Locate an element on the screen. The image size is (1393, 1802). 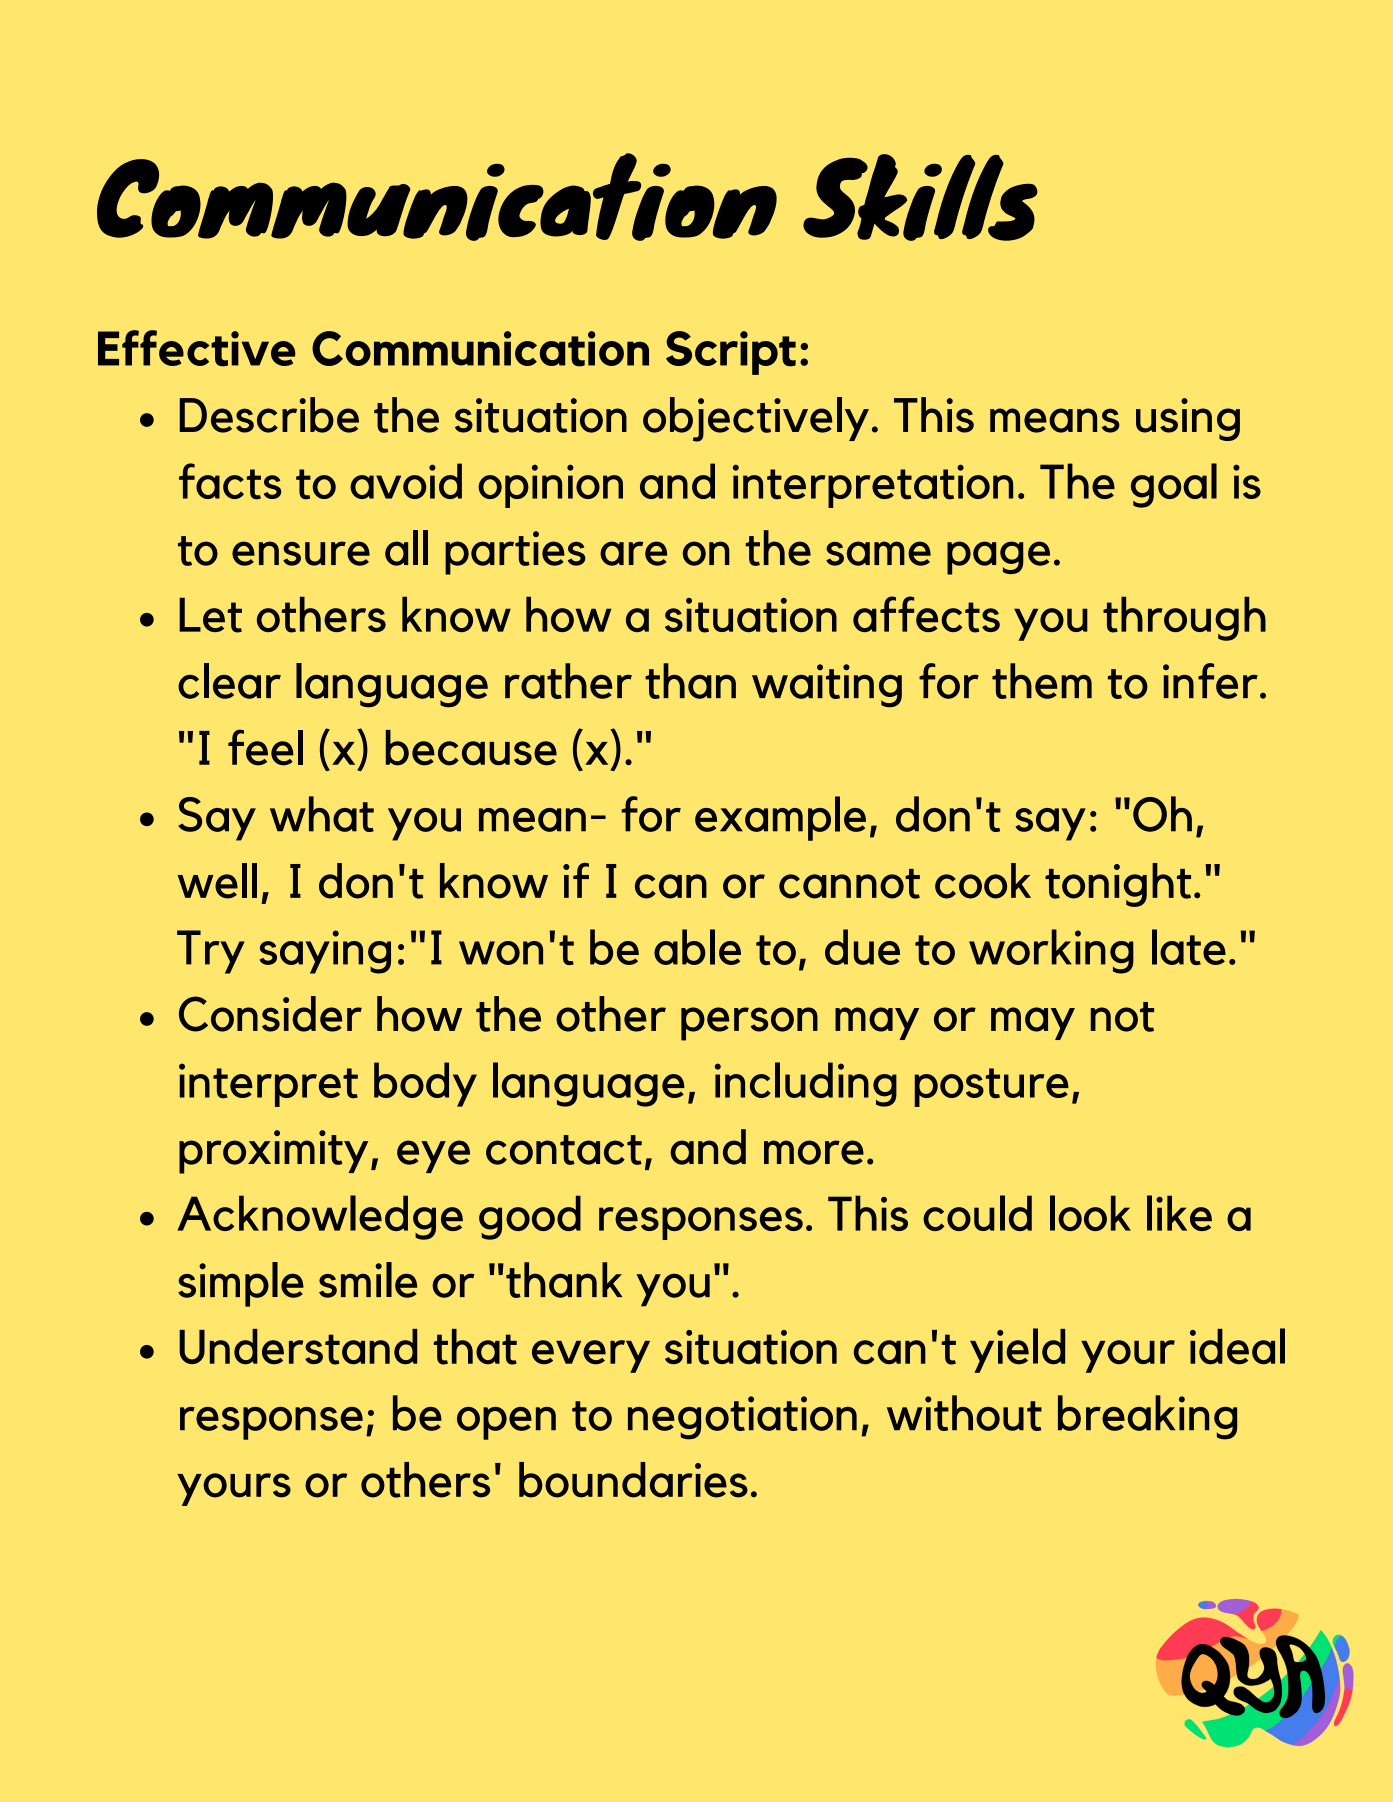
Effective is located at coordinates (197, 348).
